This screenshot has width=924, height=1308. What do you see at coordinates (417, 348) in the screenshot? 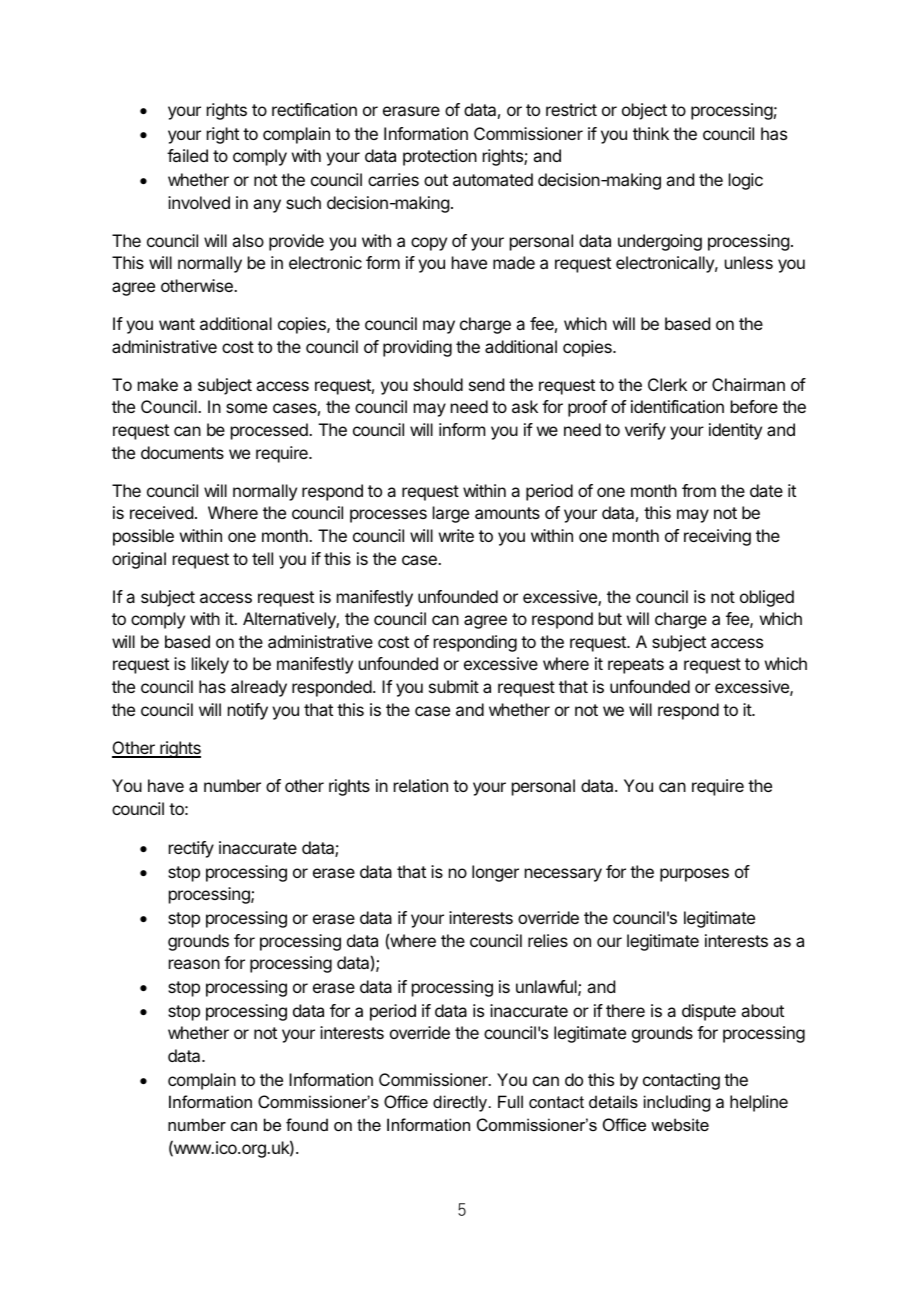
I see `providing` at bounding box center [417, 348].
